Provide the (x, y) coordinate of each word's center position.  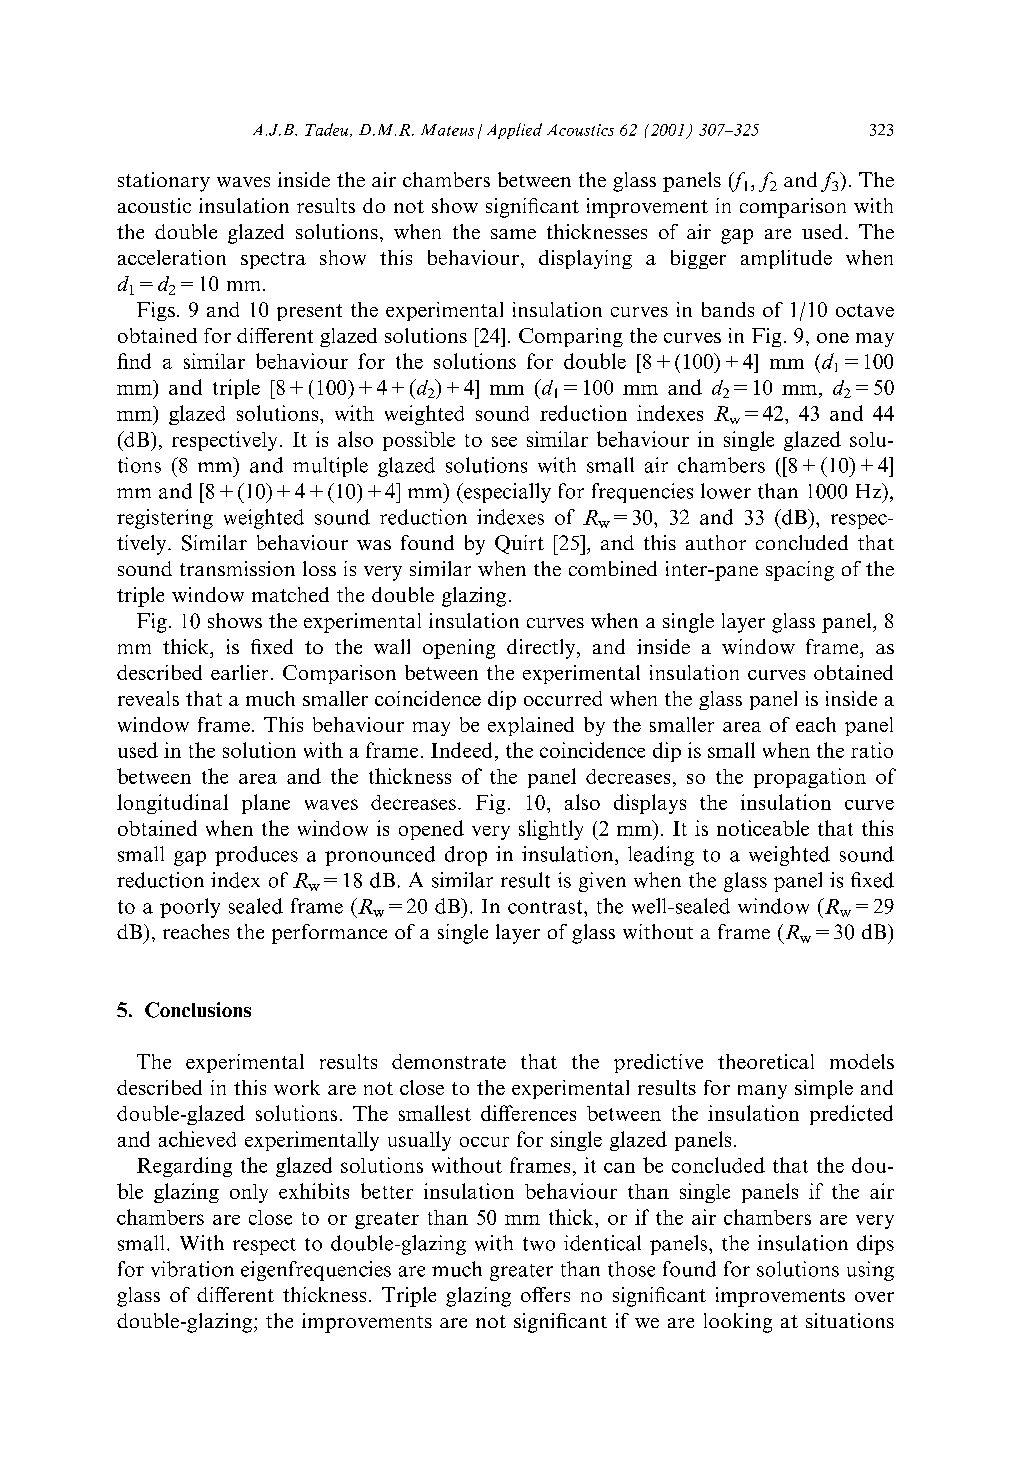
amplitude (786, 259)
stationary (164, 182)
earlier (239, 672)
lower (726, 491)
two (539, 1244)
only (249, 1193)
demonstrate (449, 1061)
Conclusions (198, 1010)
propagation (810, 778)
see (504, 441)
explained (531, 726)
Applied (514, 131)
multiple (330, 467)
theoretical (766, 1061)
